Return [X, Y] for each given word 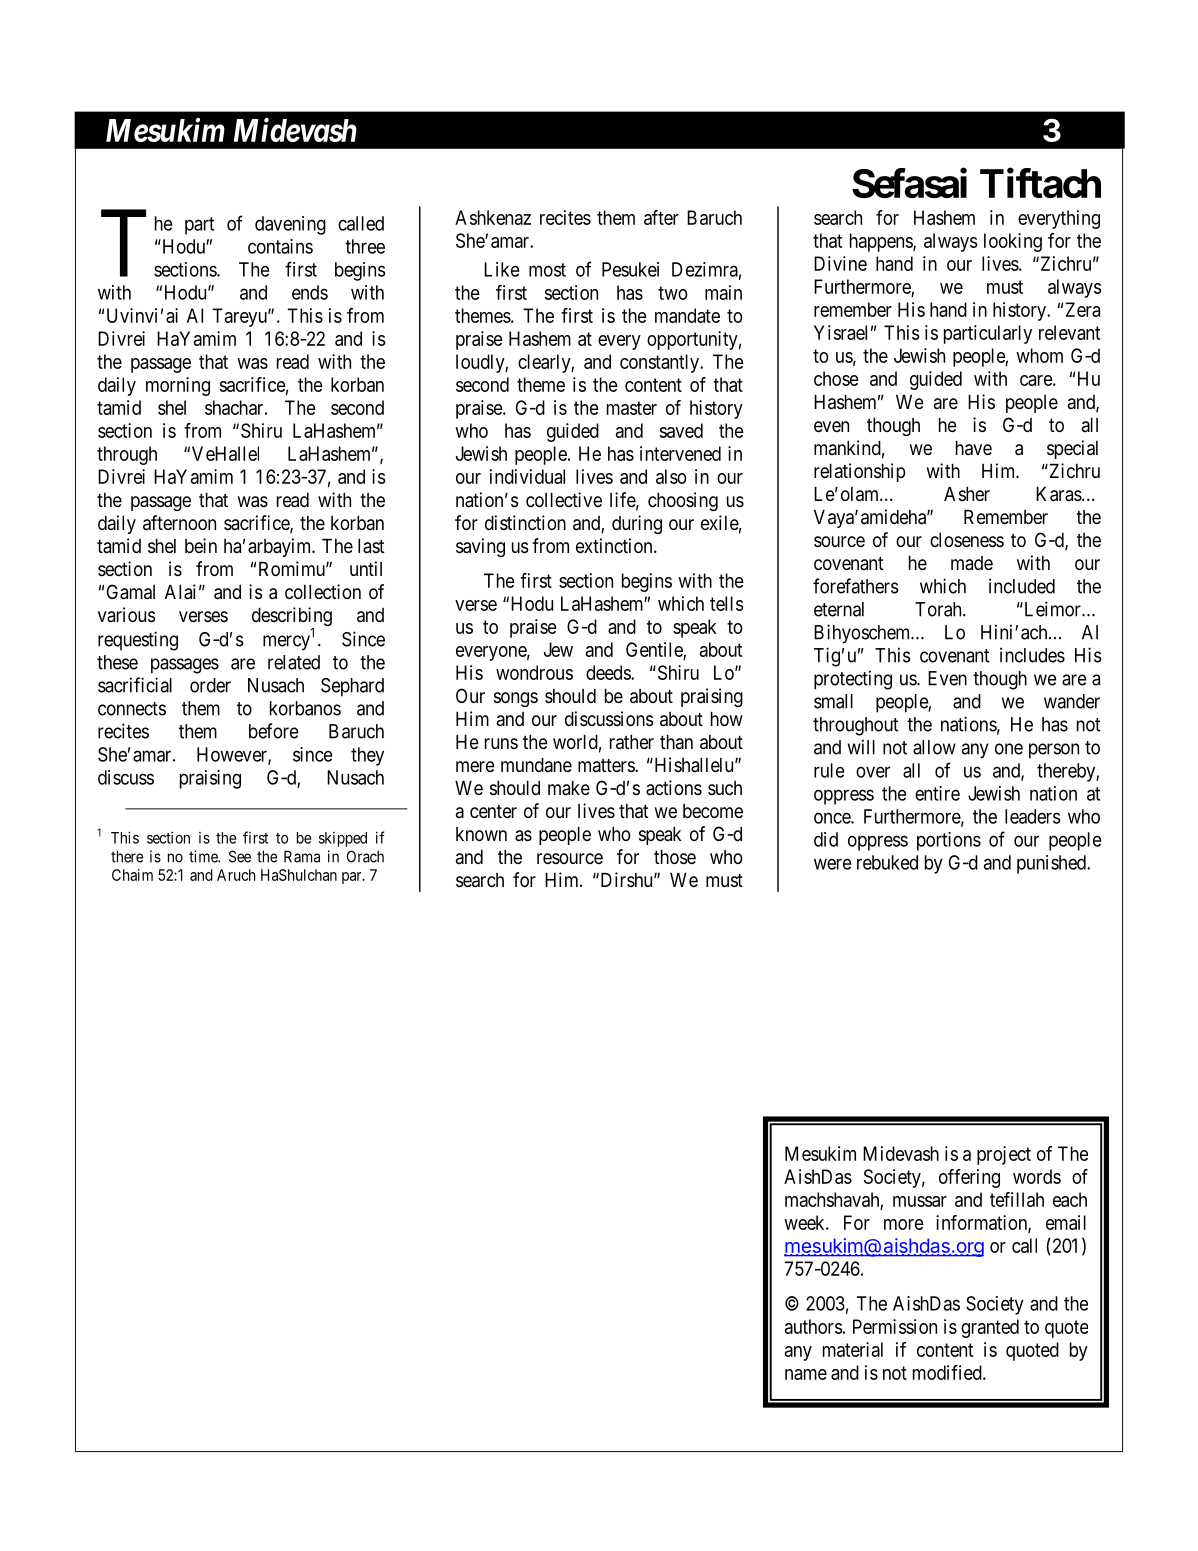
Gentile [655, 651]
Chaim [132, 875]
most [547, 270]
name [806, 1374]
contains [280, 246]
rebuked [887, 862]
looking [1013, 242]
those [675, 857]
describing [292, 618]
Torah [939, 609]
